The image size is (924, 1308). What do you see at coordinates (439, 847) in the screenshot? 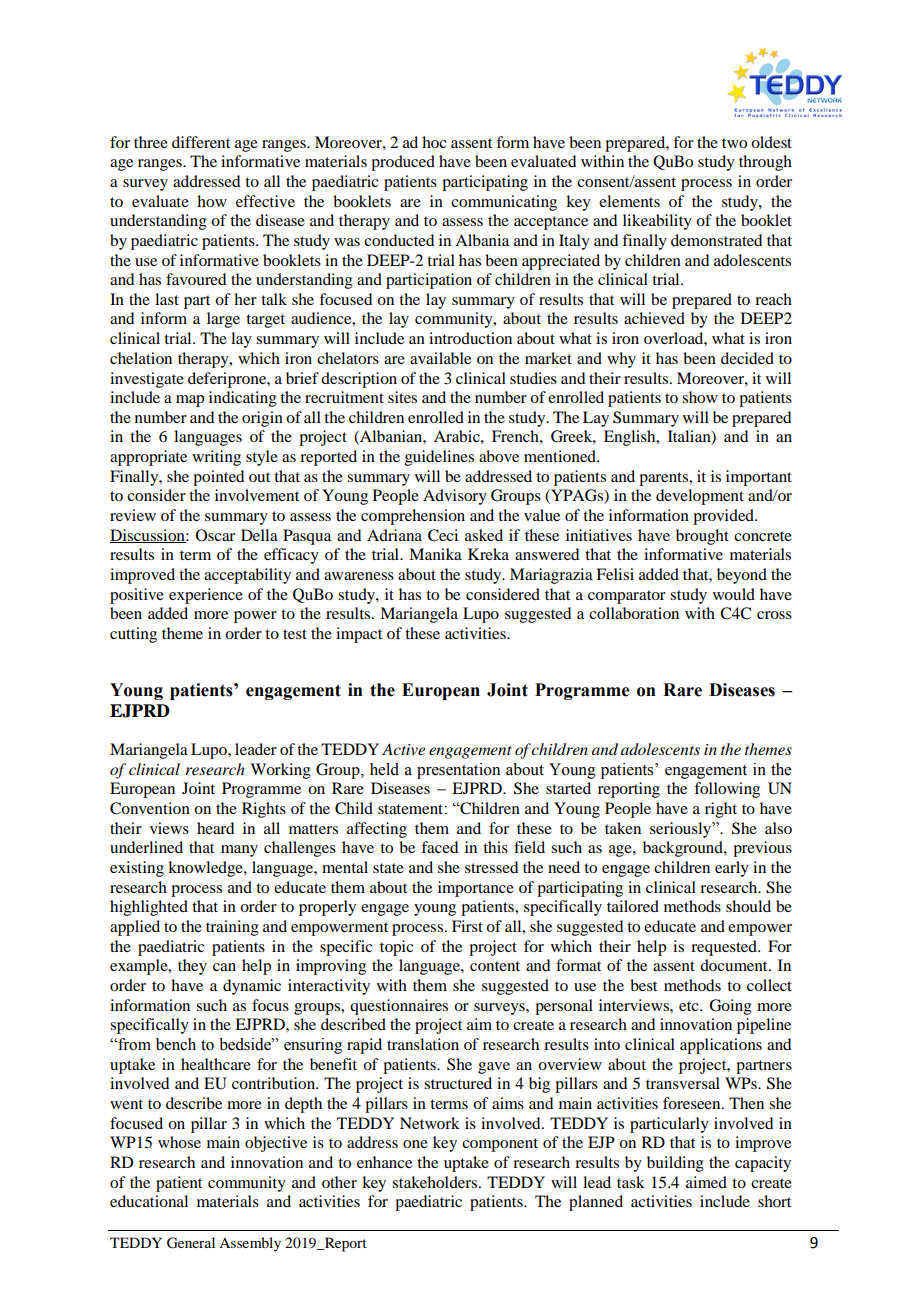
I see `faced` at bounding box center [439, 847].
